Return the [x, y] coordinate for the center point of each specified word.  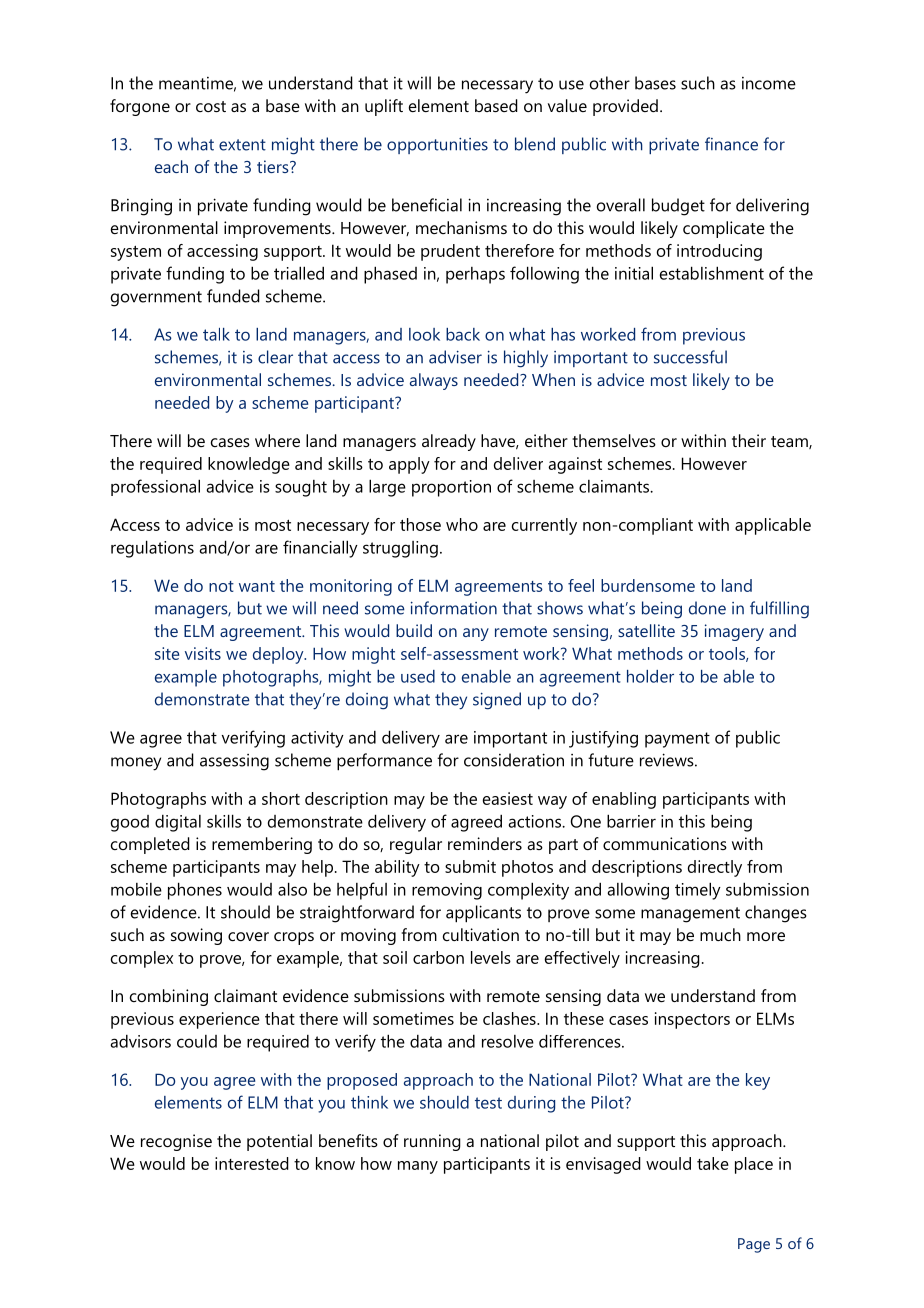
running [432, 1142]
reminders [485, 843]
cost [211, 106]
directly [715, 868]
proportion [451, 488]
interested [252, 1163]
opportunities [437, 146]
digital [178, 823]
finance [731, 144]
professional [155, 487]
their [749, 440]
